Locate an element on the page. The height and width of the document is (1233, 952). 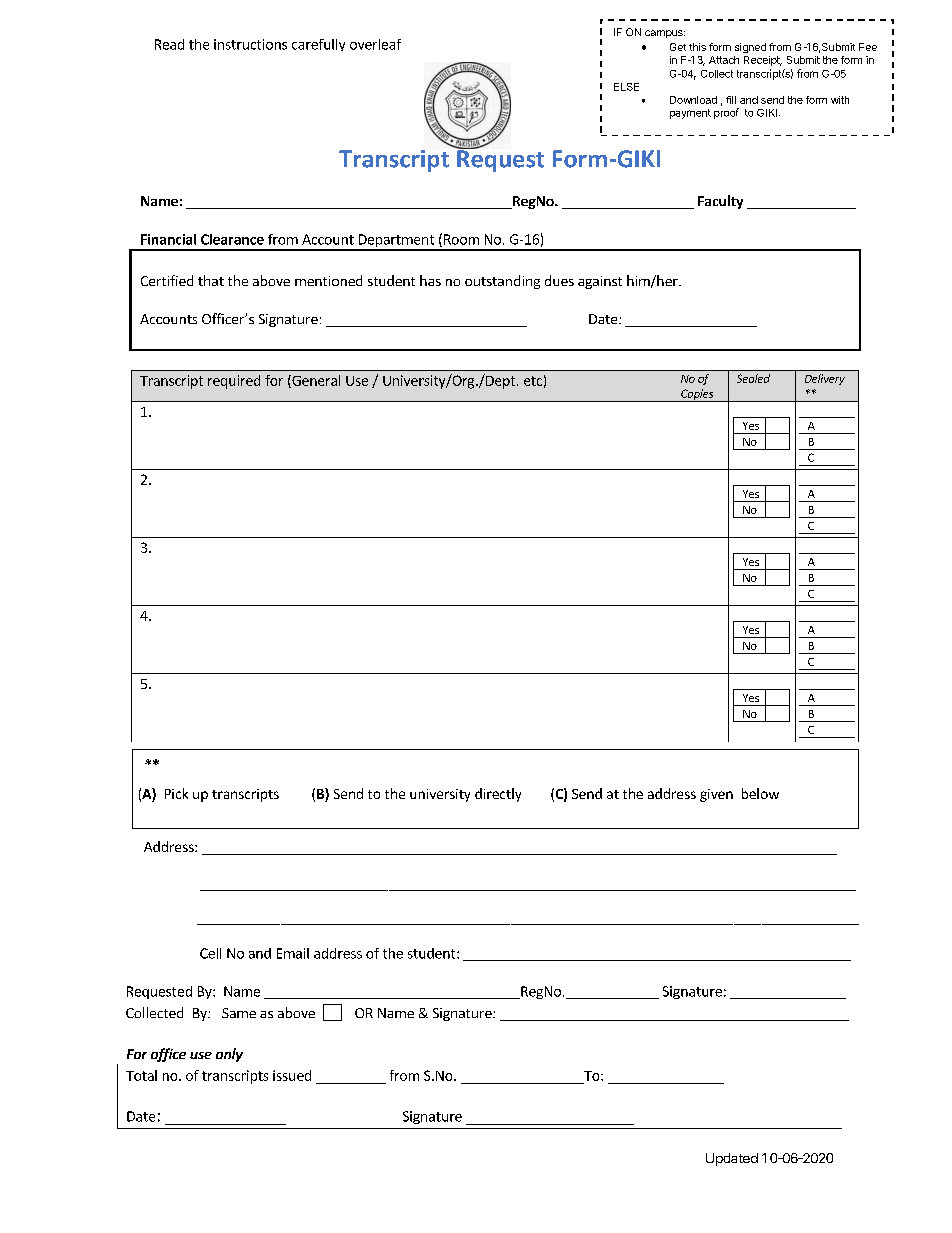
instructions is located at coordinates (250, 44).
